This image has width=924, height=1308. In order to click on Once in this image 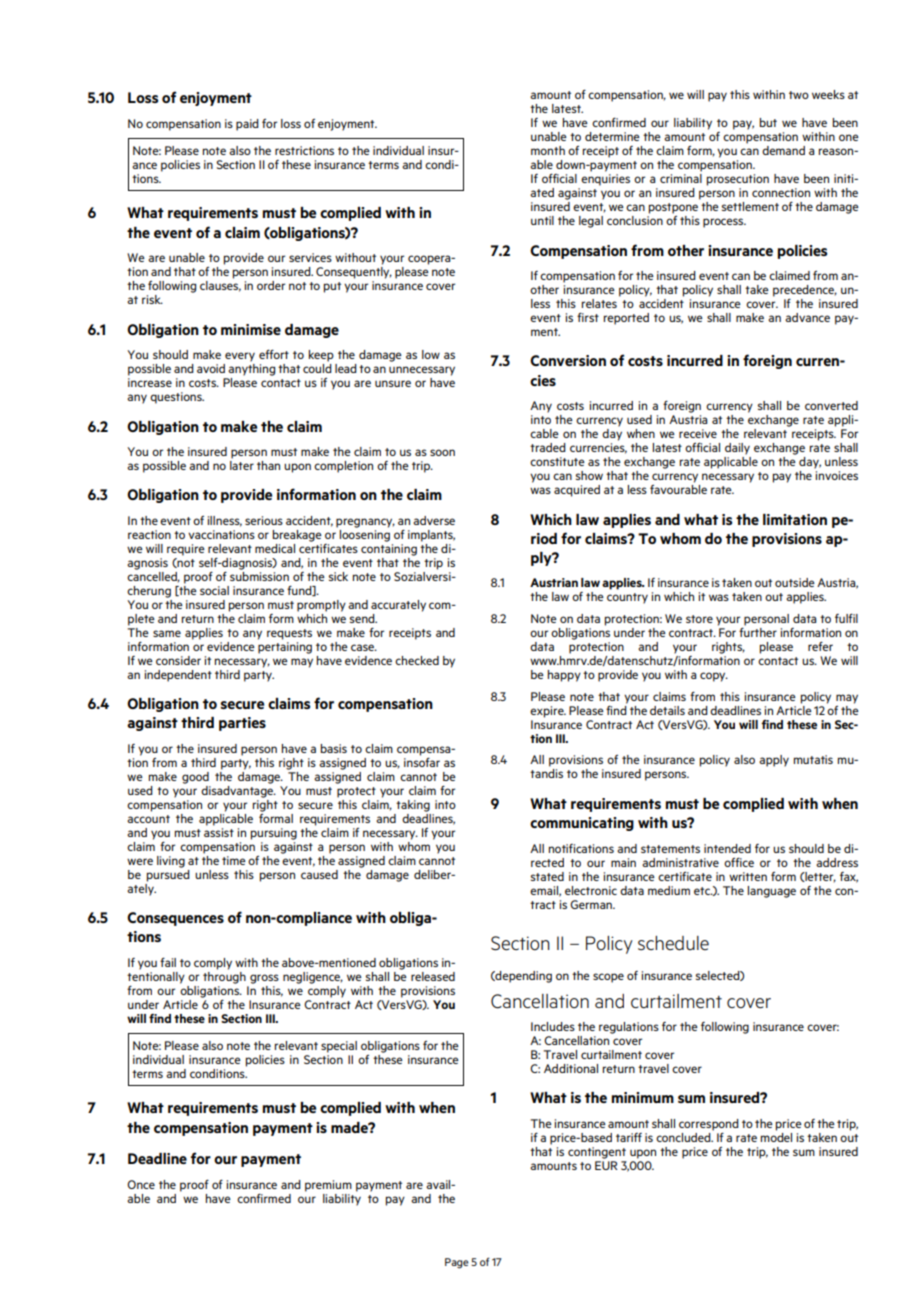, I will do `click(141, 1184)`.
